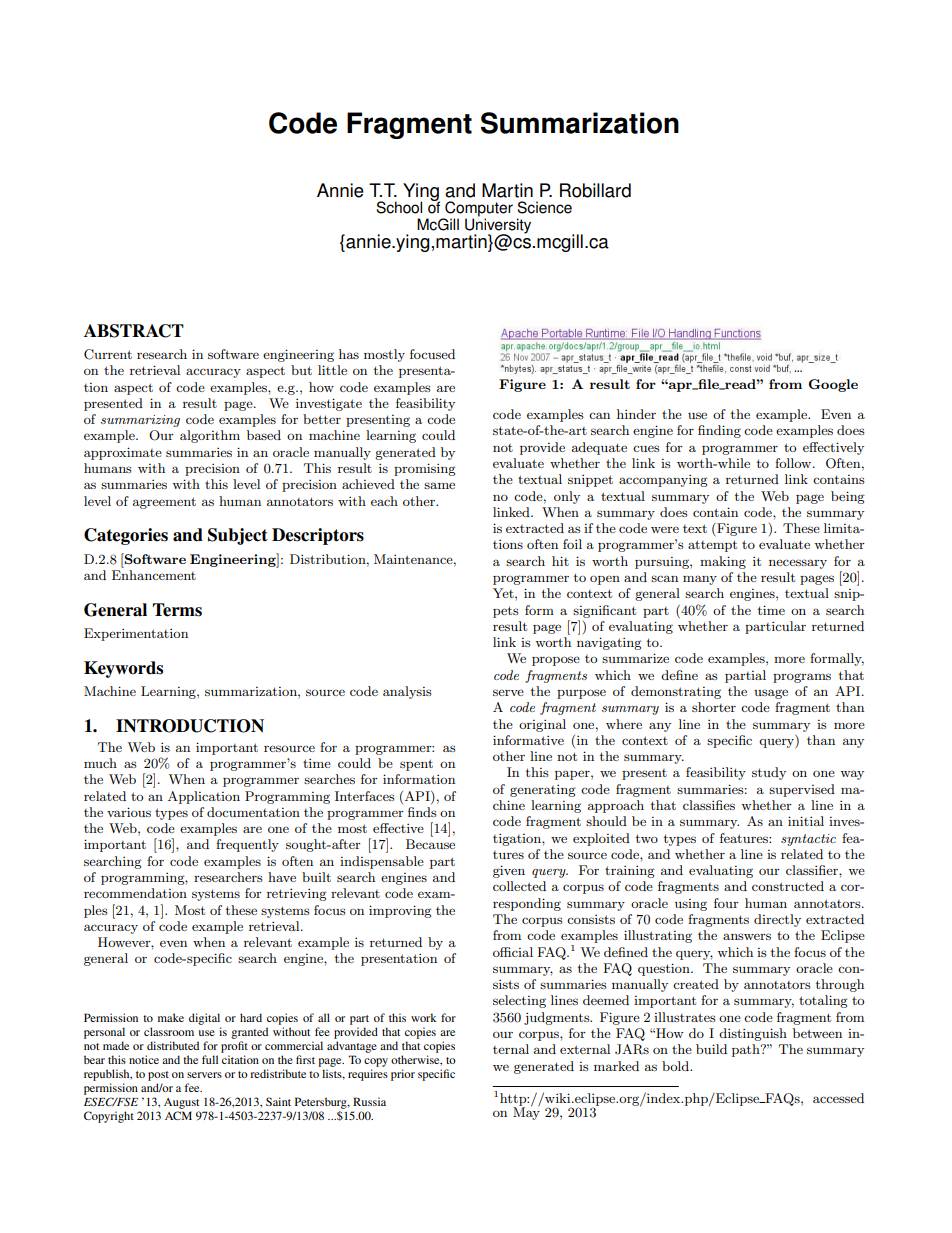 The height and width of the page is (1233, 952). What do you see at coordinates (802, 678) in the page?
I see `programs` at bounding box center [802, 678].
